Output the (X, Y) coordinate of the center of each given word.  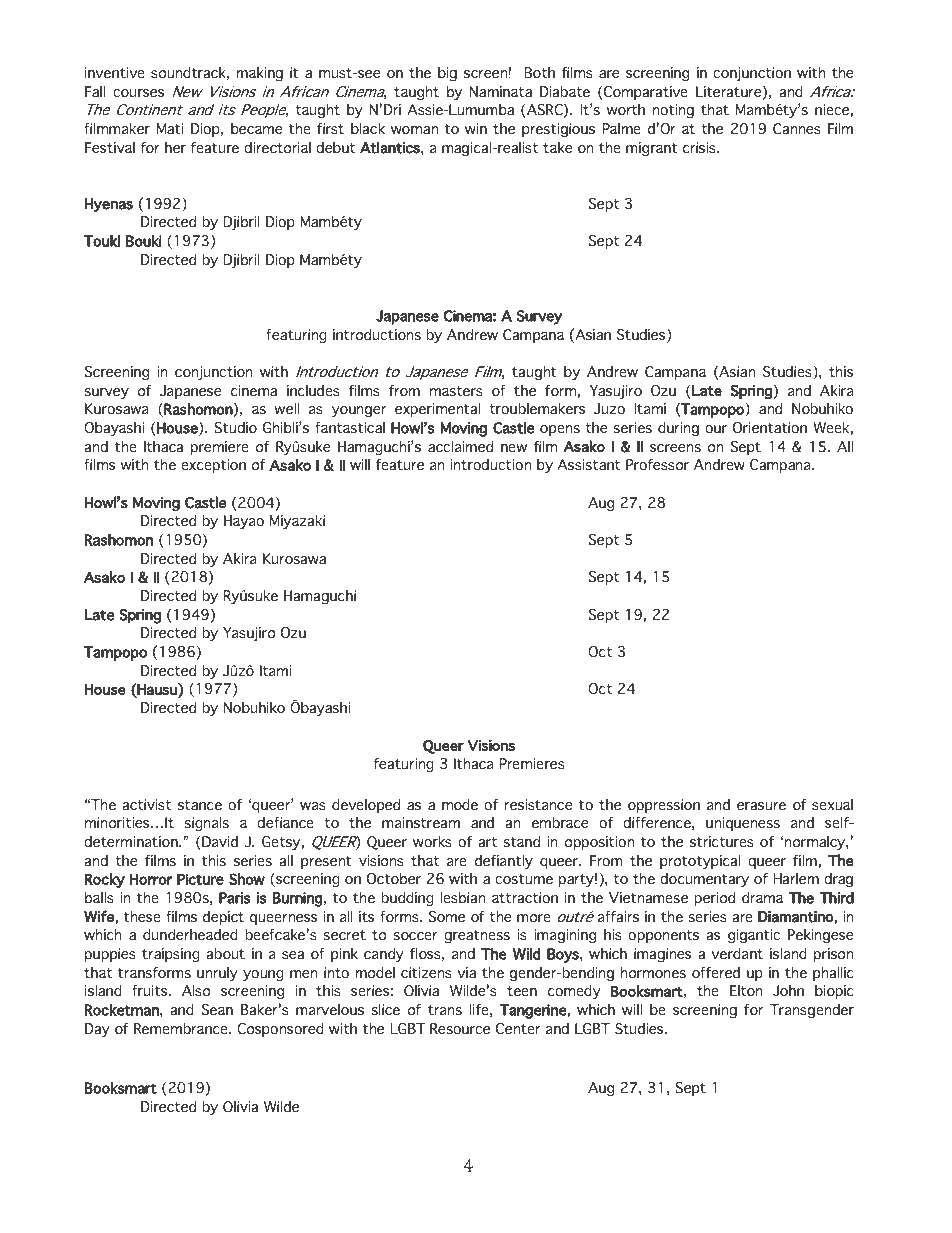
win (476, 128)
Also (196, 991)
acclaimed (460, 447)
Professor (657, 465)
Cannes (797, 129)
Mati (170, 128)
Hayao (244, 522)
